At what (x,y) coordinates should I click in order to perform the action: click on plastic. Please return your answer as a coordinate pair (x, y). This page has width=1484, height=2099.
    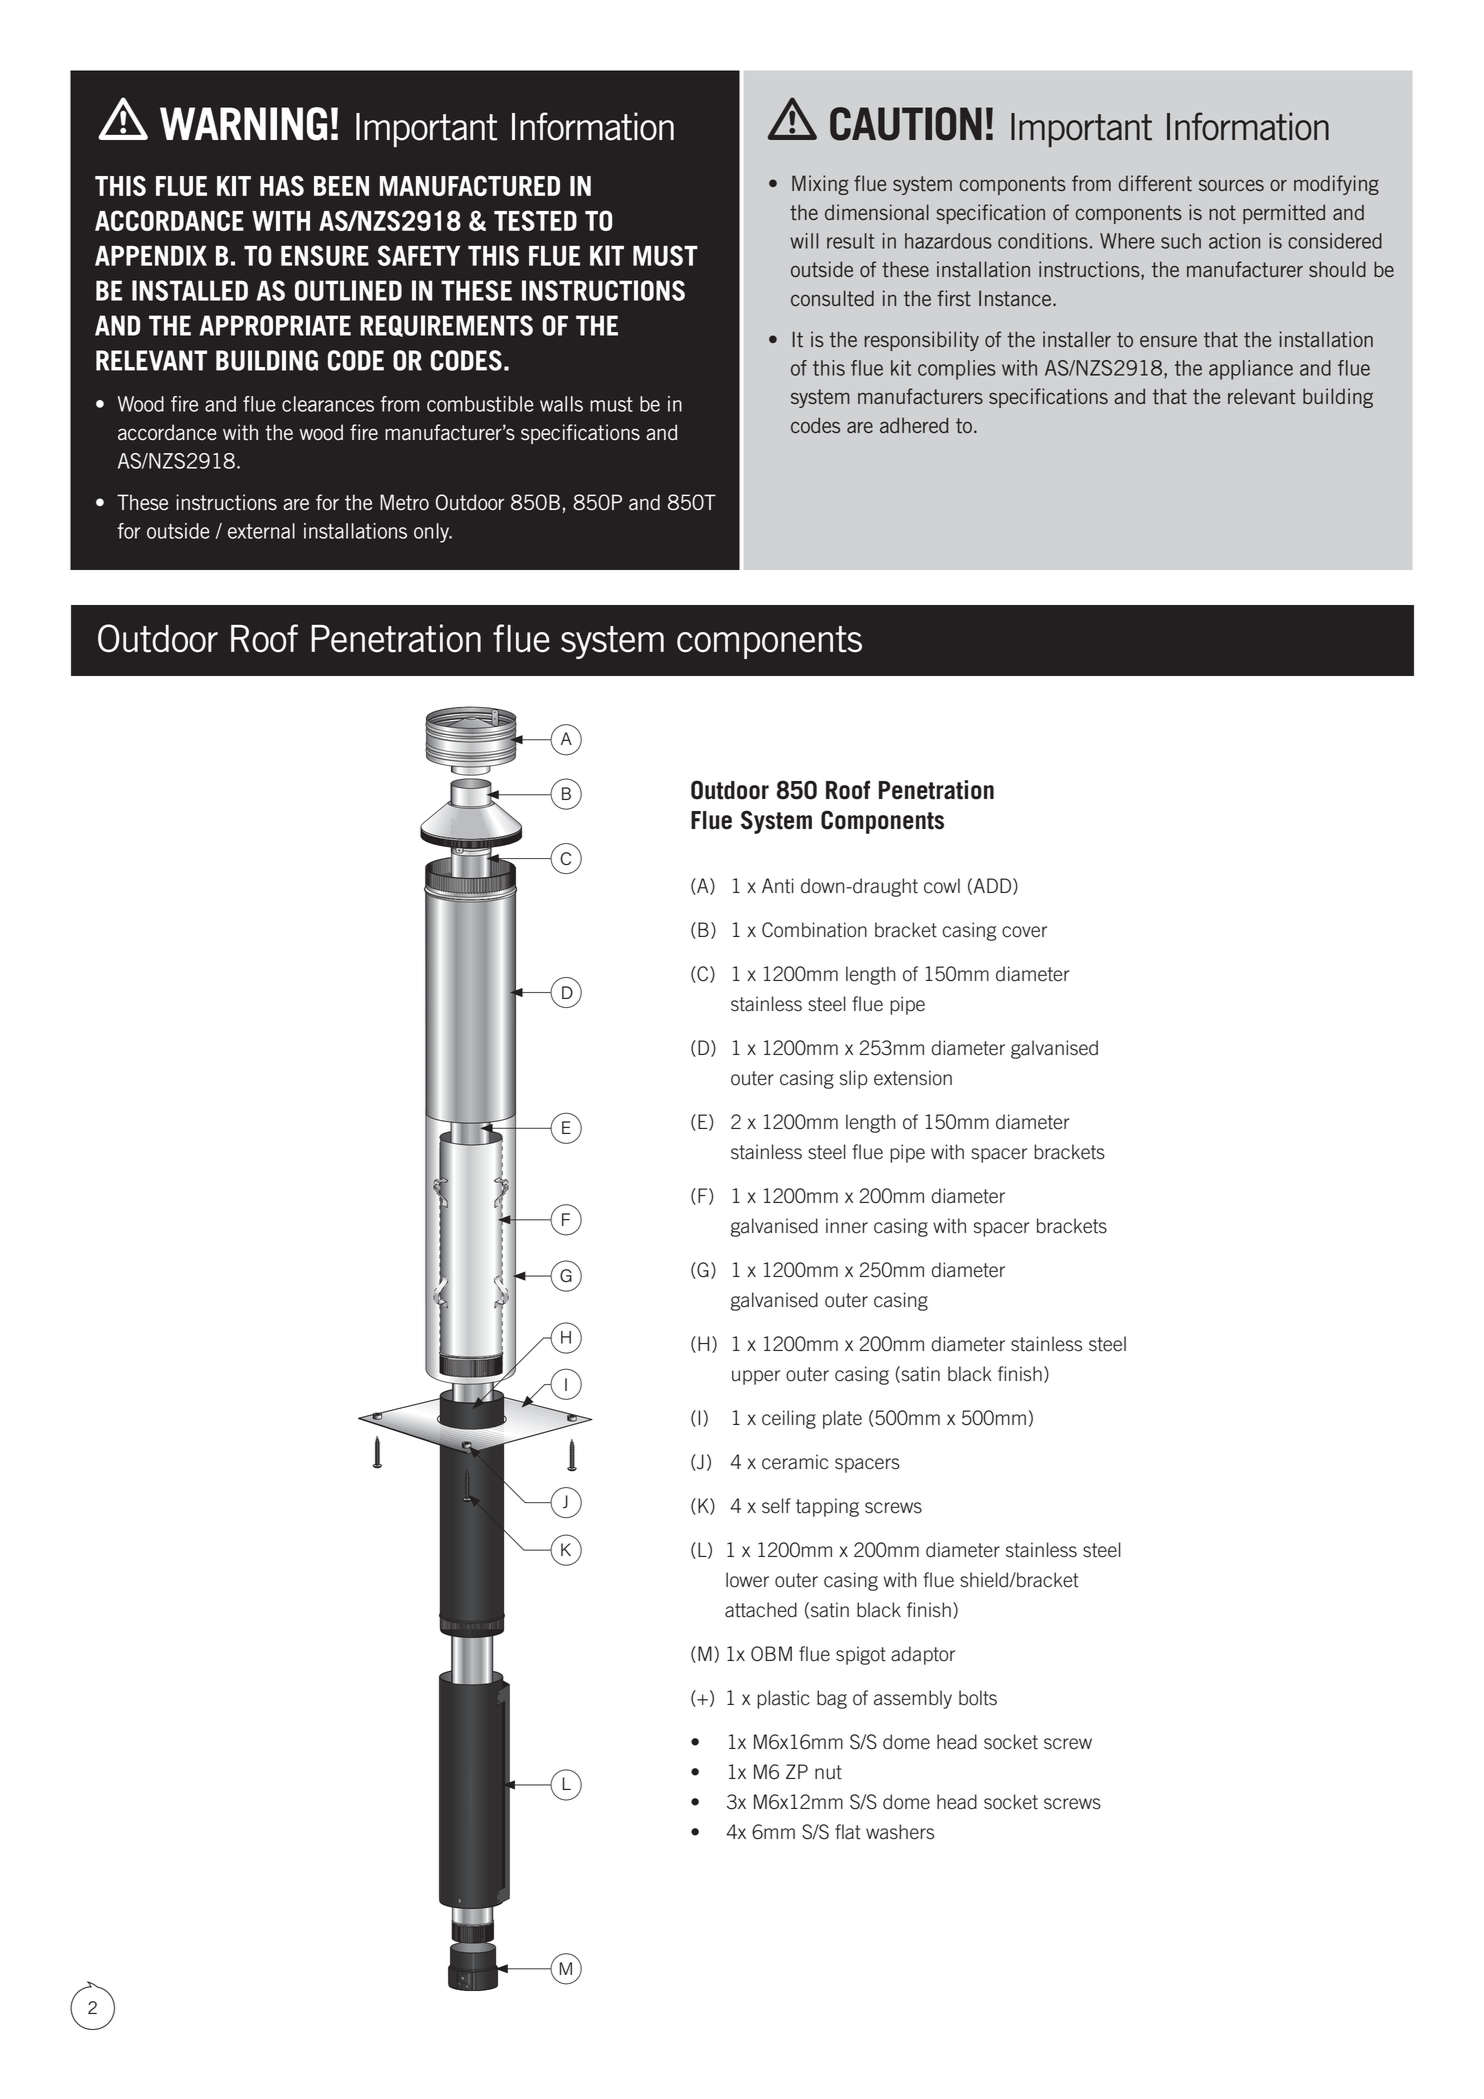
    Looking at the image, I should click on (783, 1699).
